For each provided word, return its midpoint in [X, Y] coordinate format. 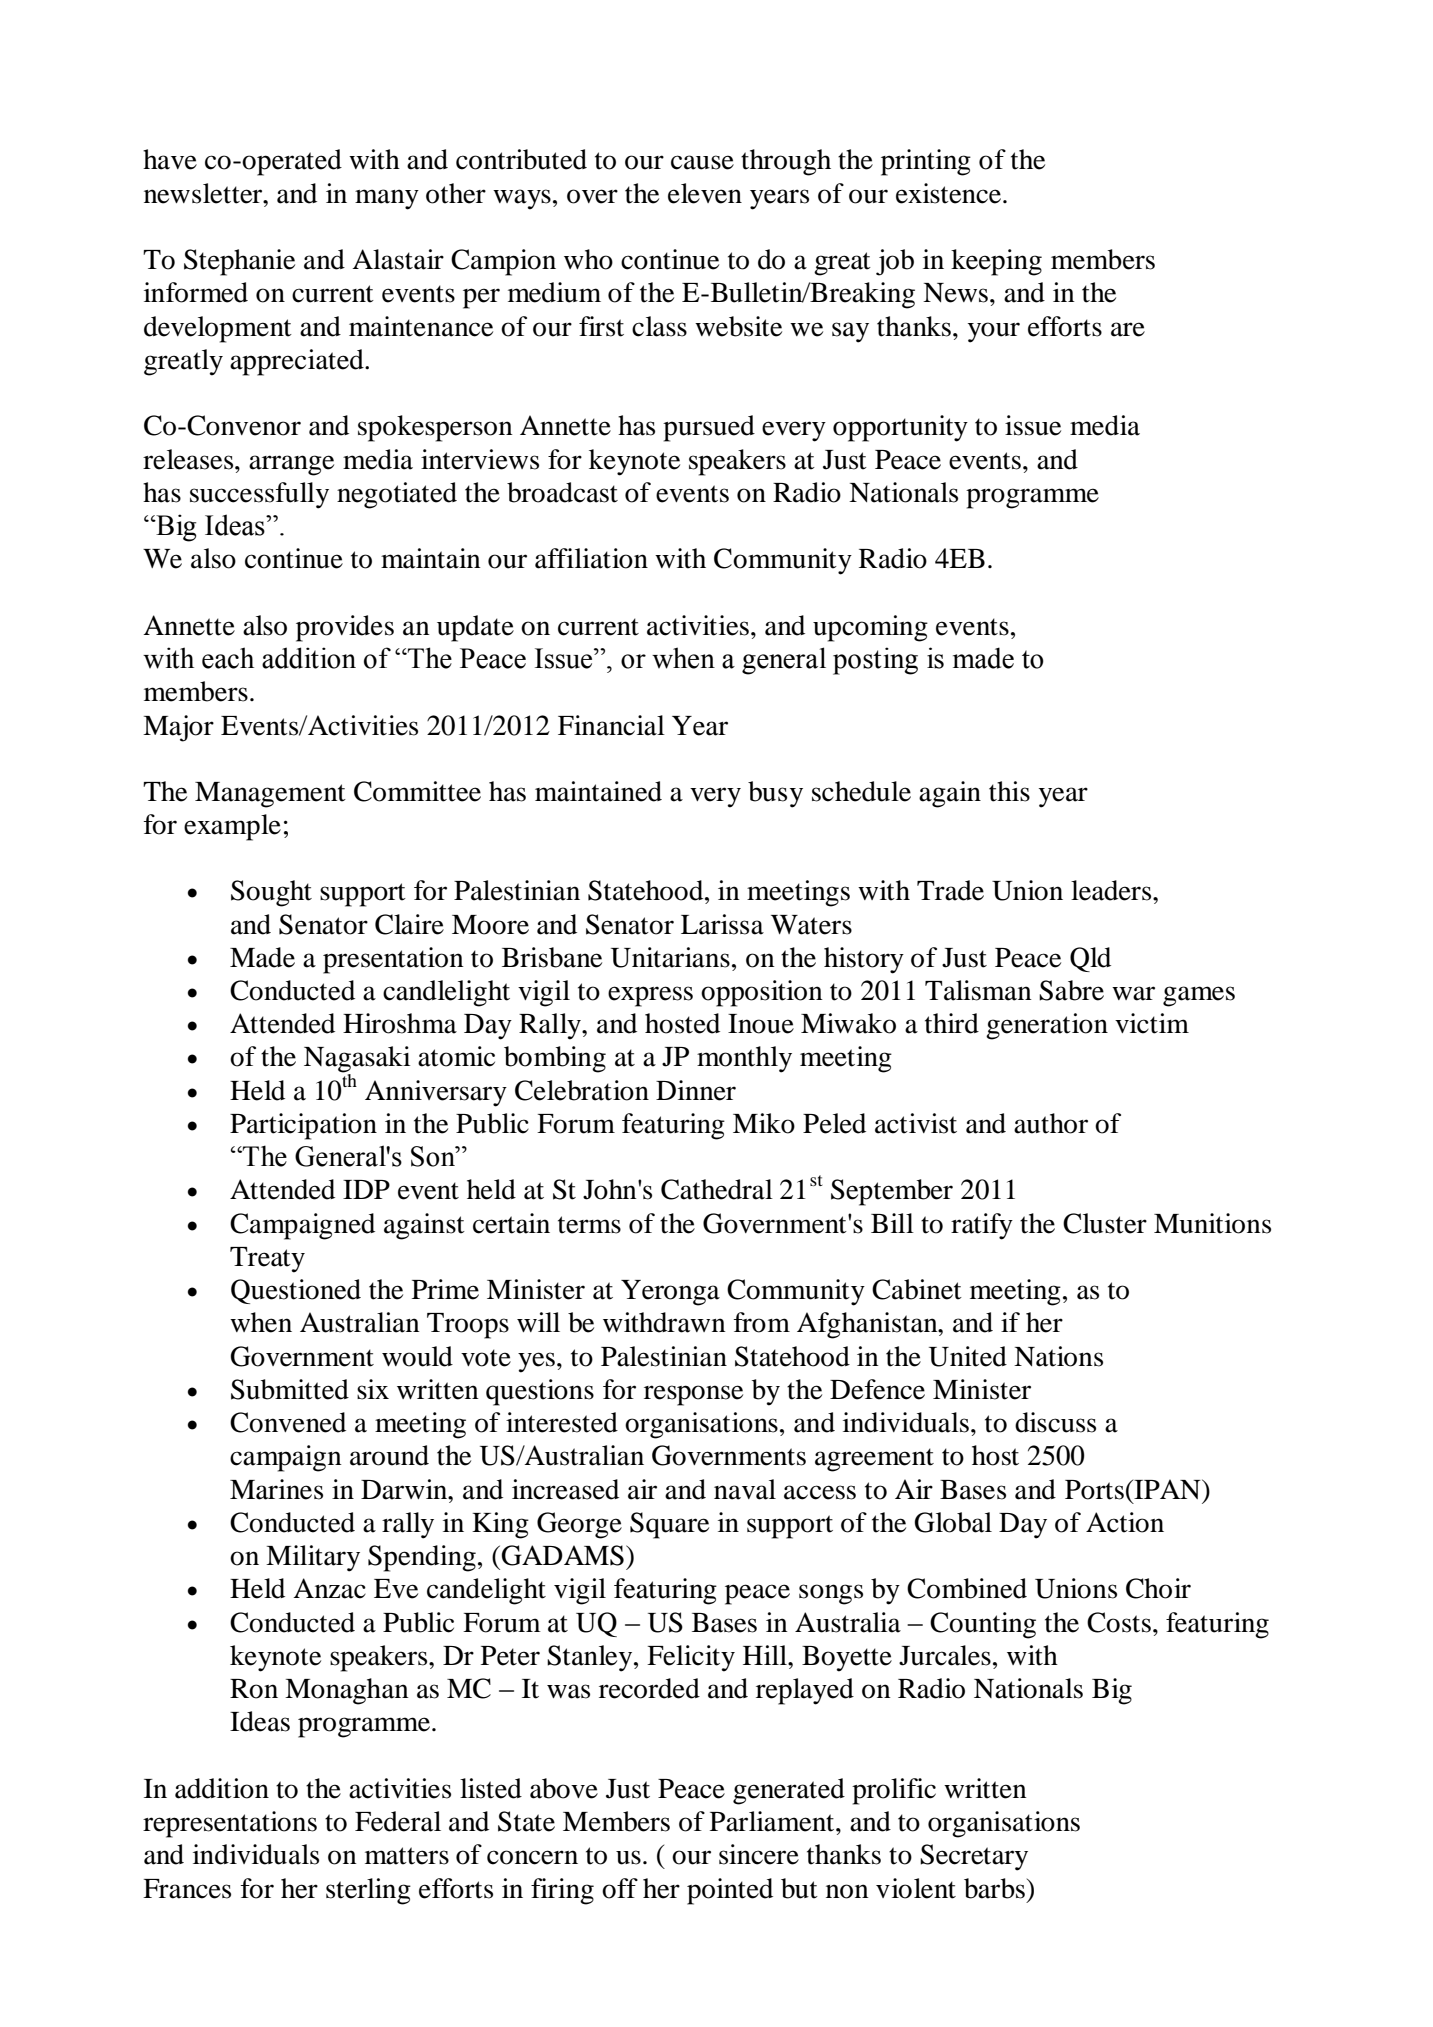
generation [1047, 1026]
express [650, 996]
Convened [288, 1422]
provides [345, 628]
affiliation [591, 558]
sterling [368, 1891]
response [693, 1395]
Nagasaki [357, 1060]
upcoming [870, 628]
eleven [705, 193]
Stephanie [239, 262]
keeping [996, 262]
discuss [1055, 1422]
